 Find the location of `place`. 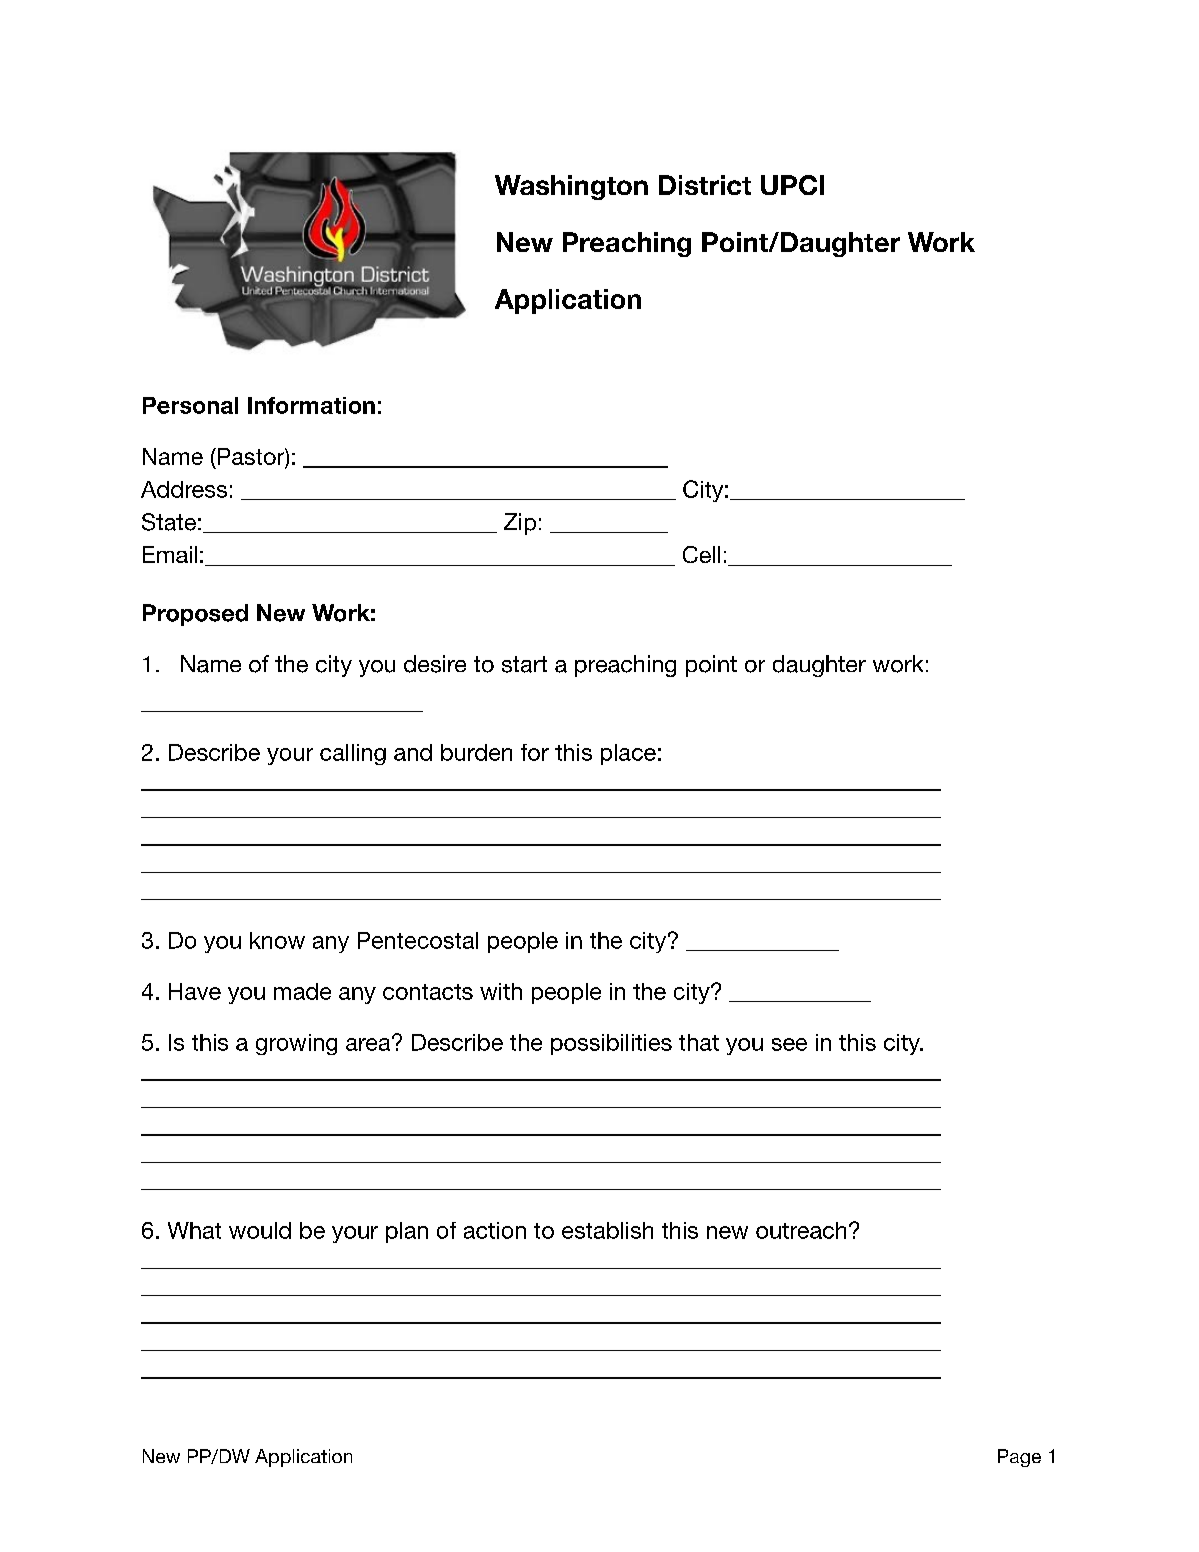

place is located at coordinates (628, 754).
